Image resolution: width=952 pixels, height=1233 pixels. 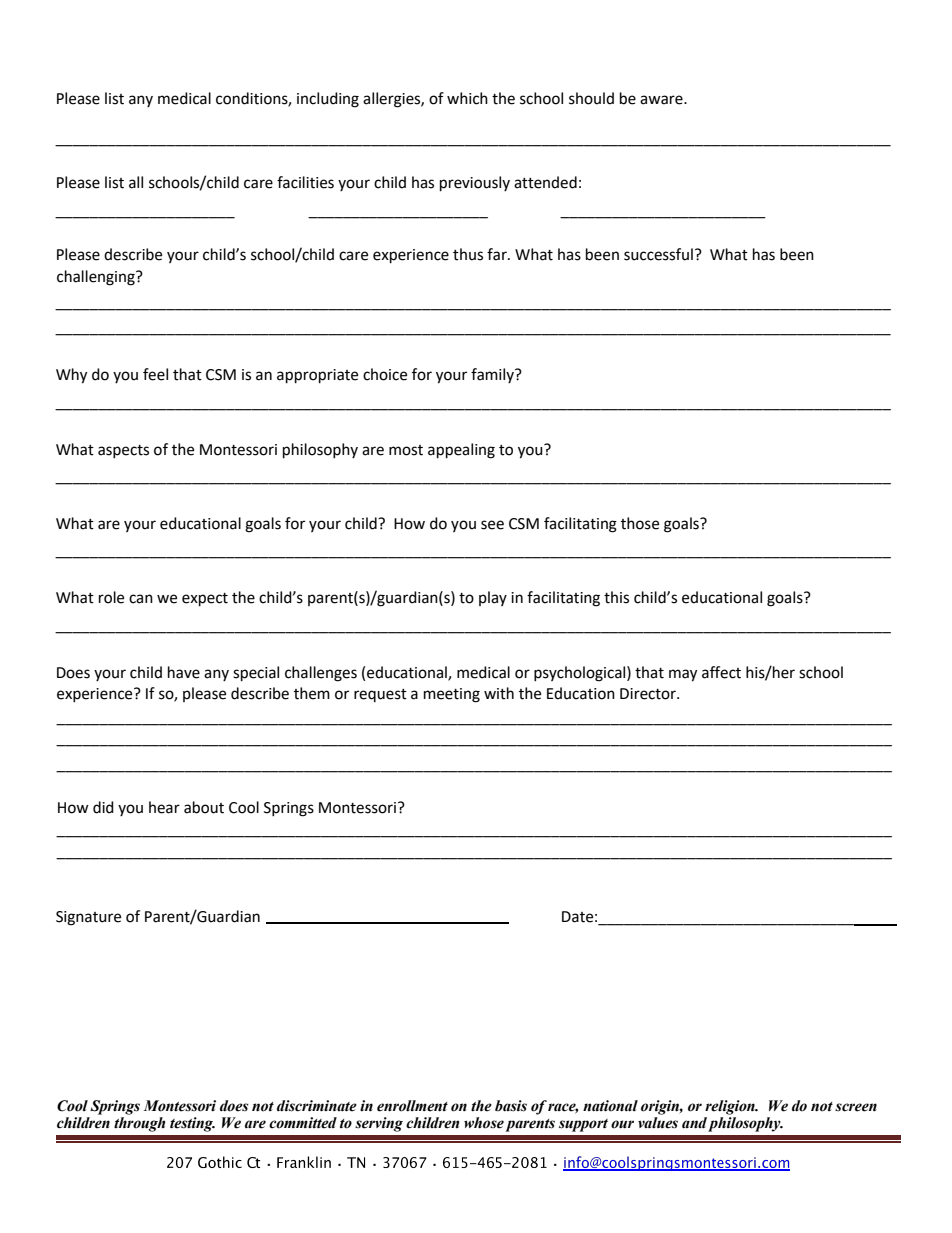 I want to click on successful, so click(x=658, y=254).
